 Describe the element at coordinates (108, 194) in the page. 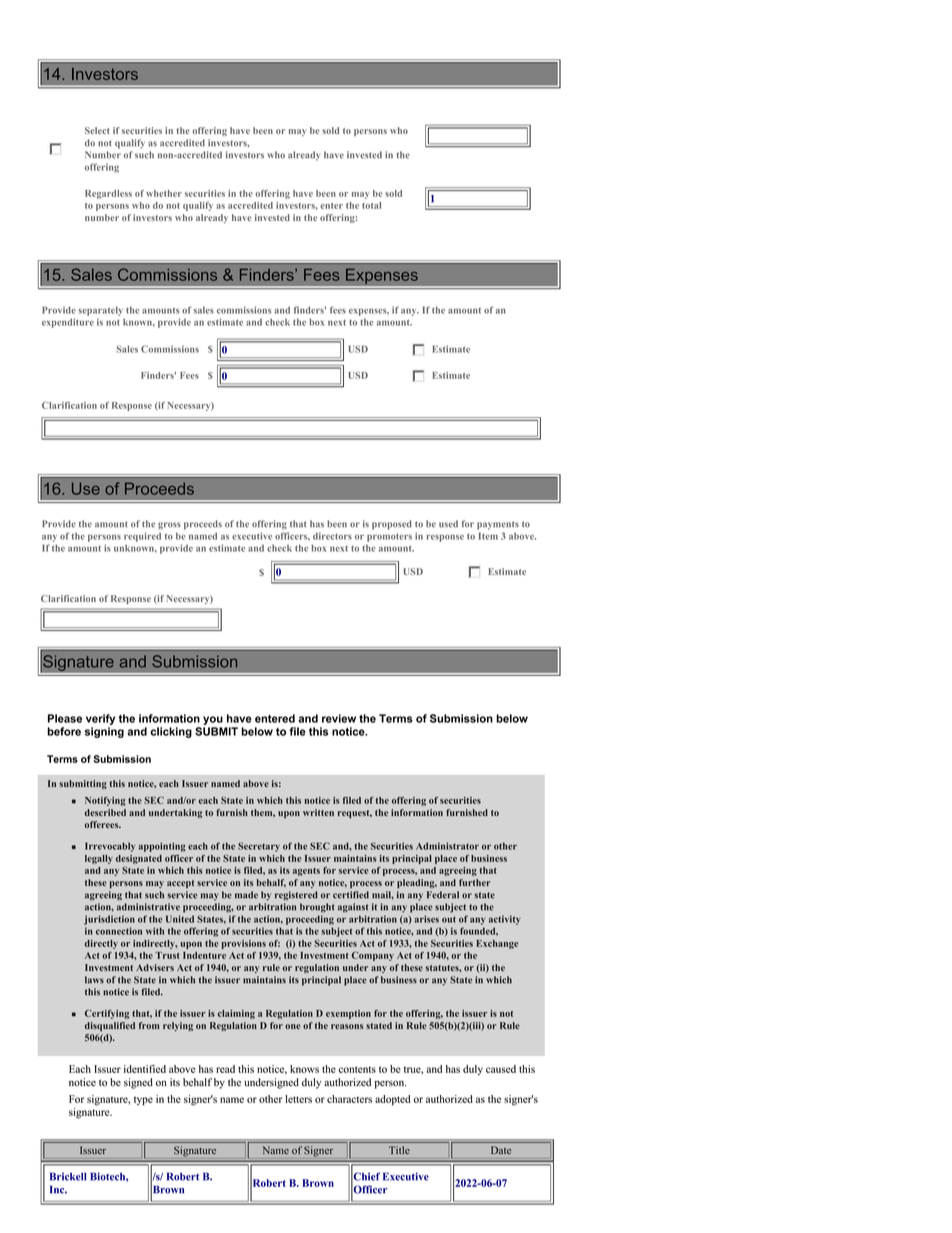

I see `Regardless` at that location.
